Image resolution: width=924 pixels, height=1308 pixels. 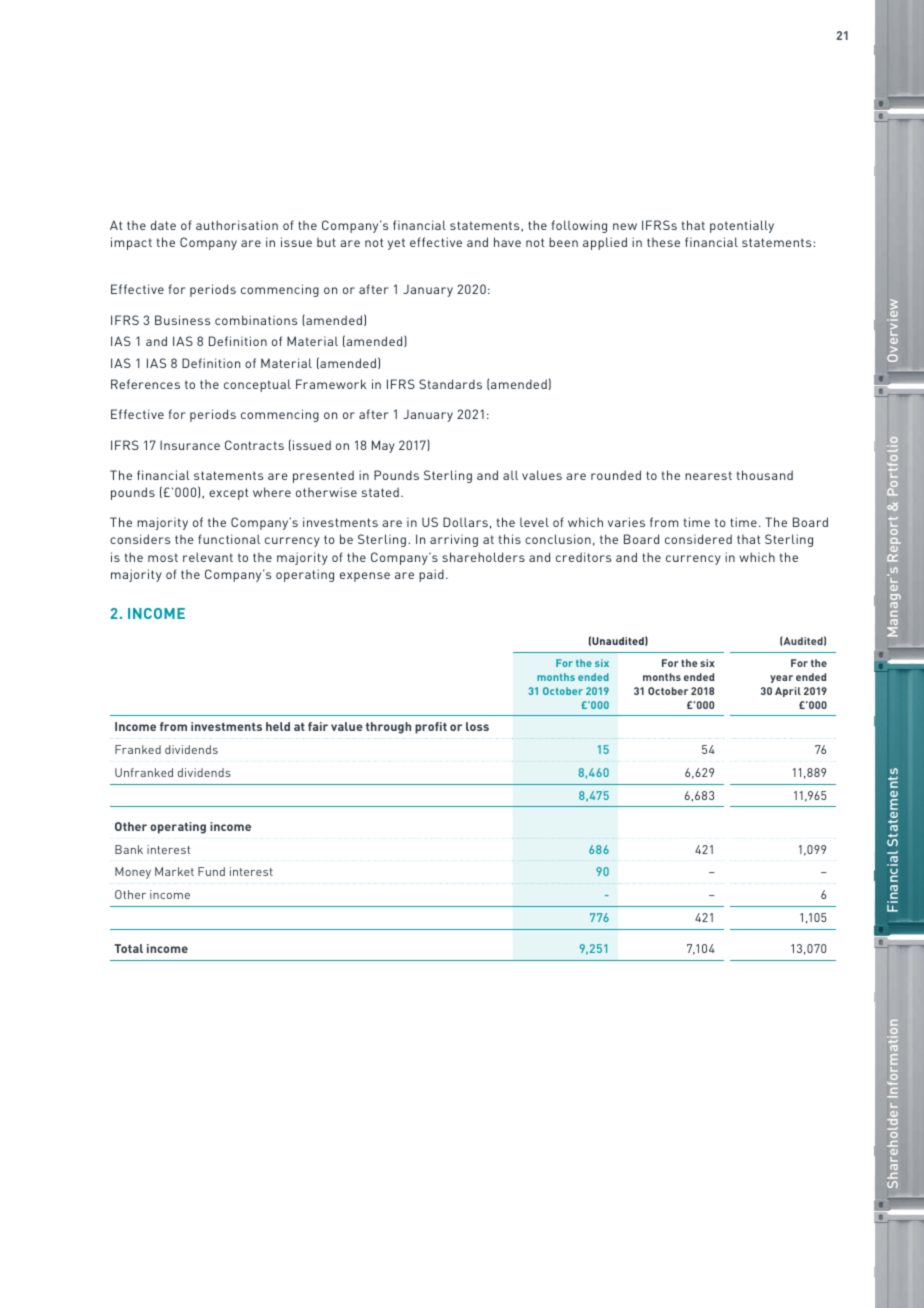 What do you see at coordinates (128, 948) in the document?
I see `Total` at bounding box center [128, 948].
